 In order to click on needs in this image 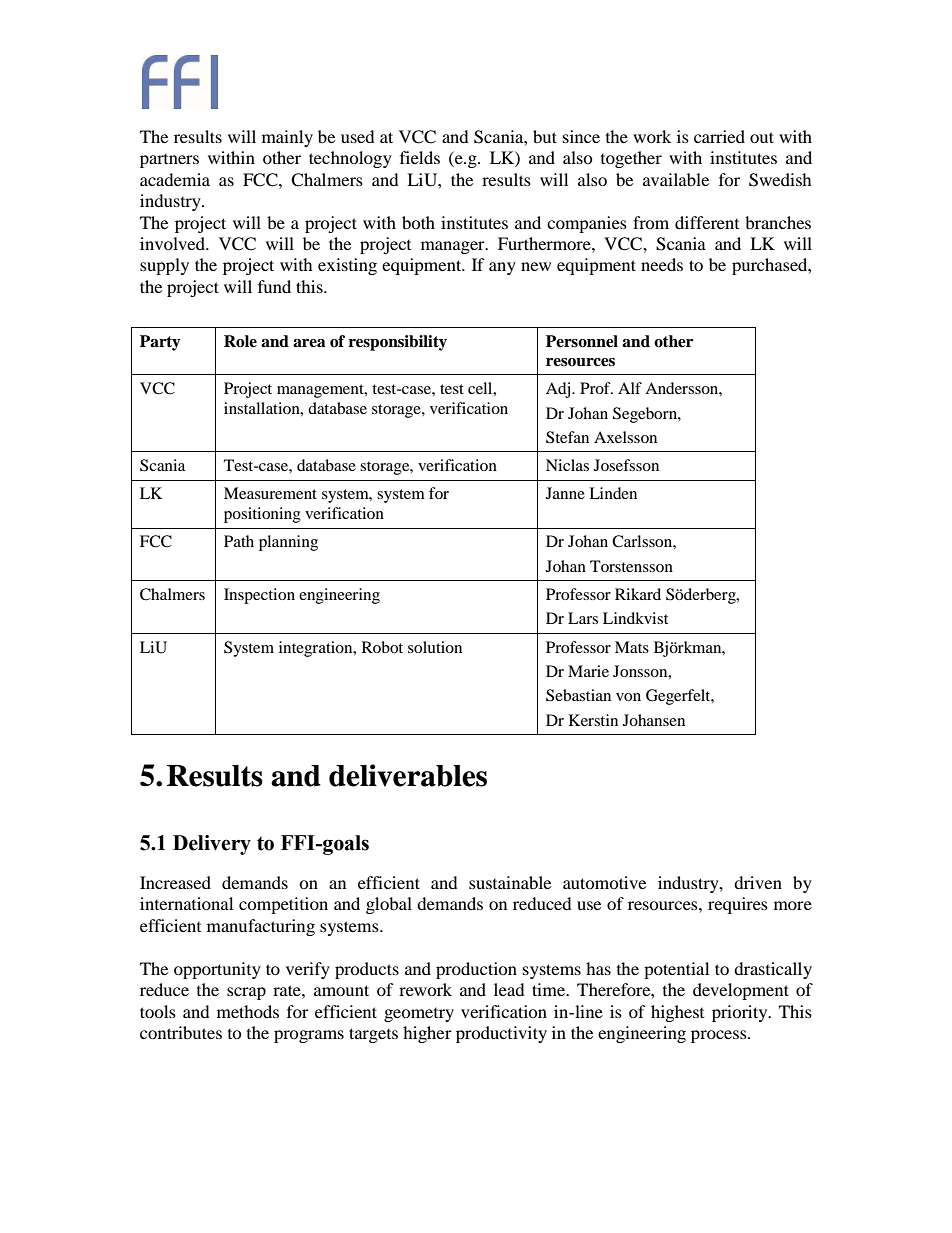, I will do `click(662, 264)`.
